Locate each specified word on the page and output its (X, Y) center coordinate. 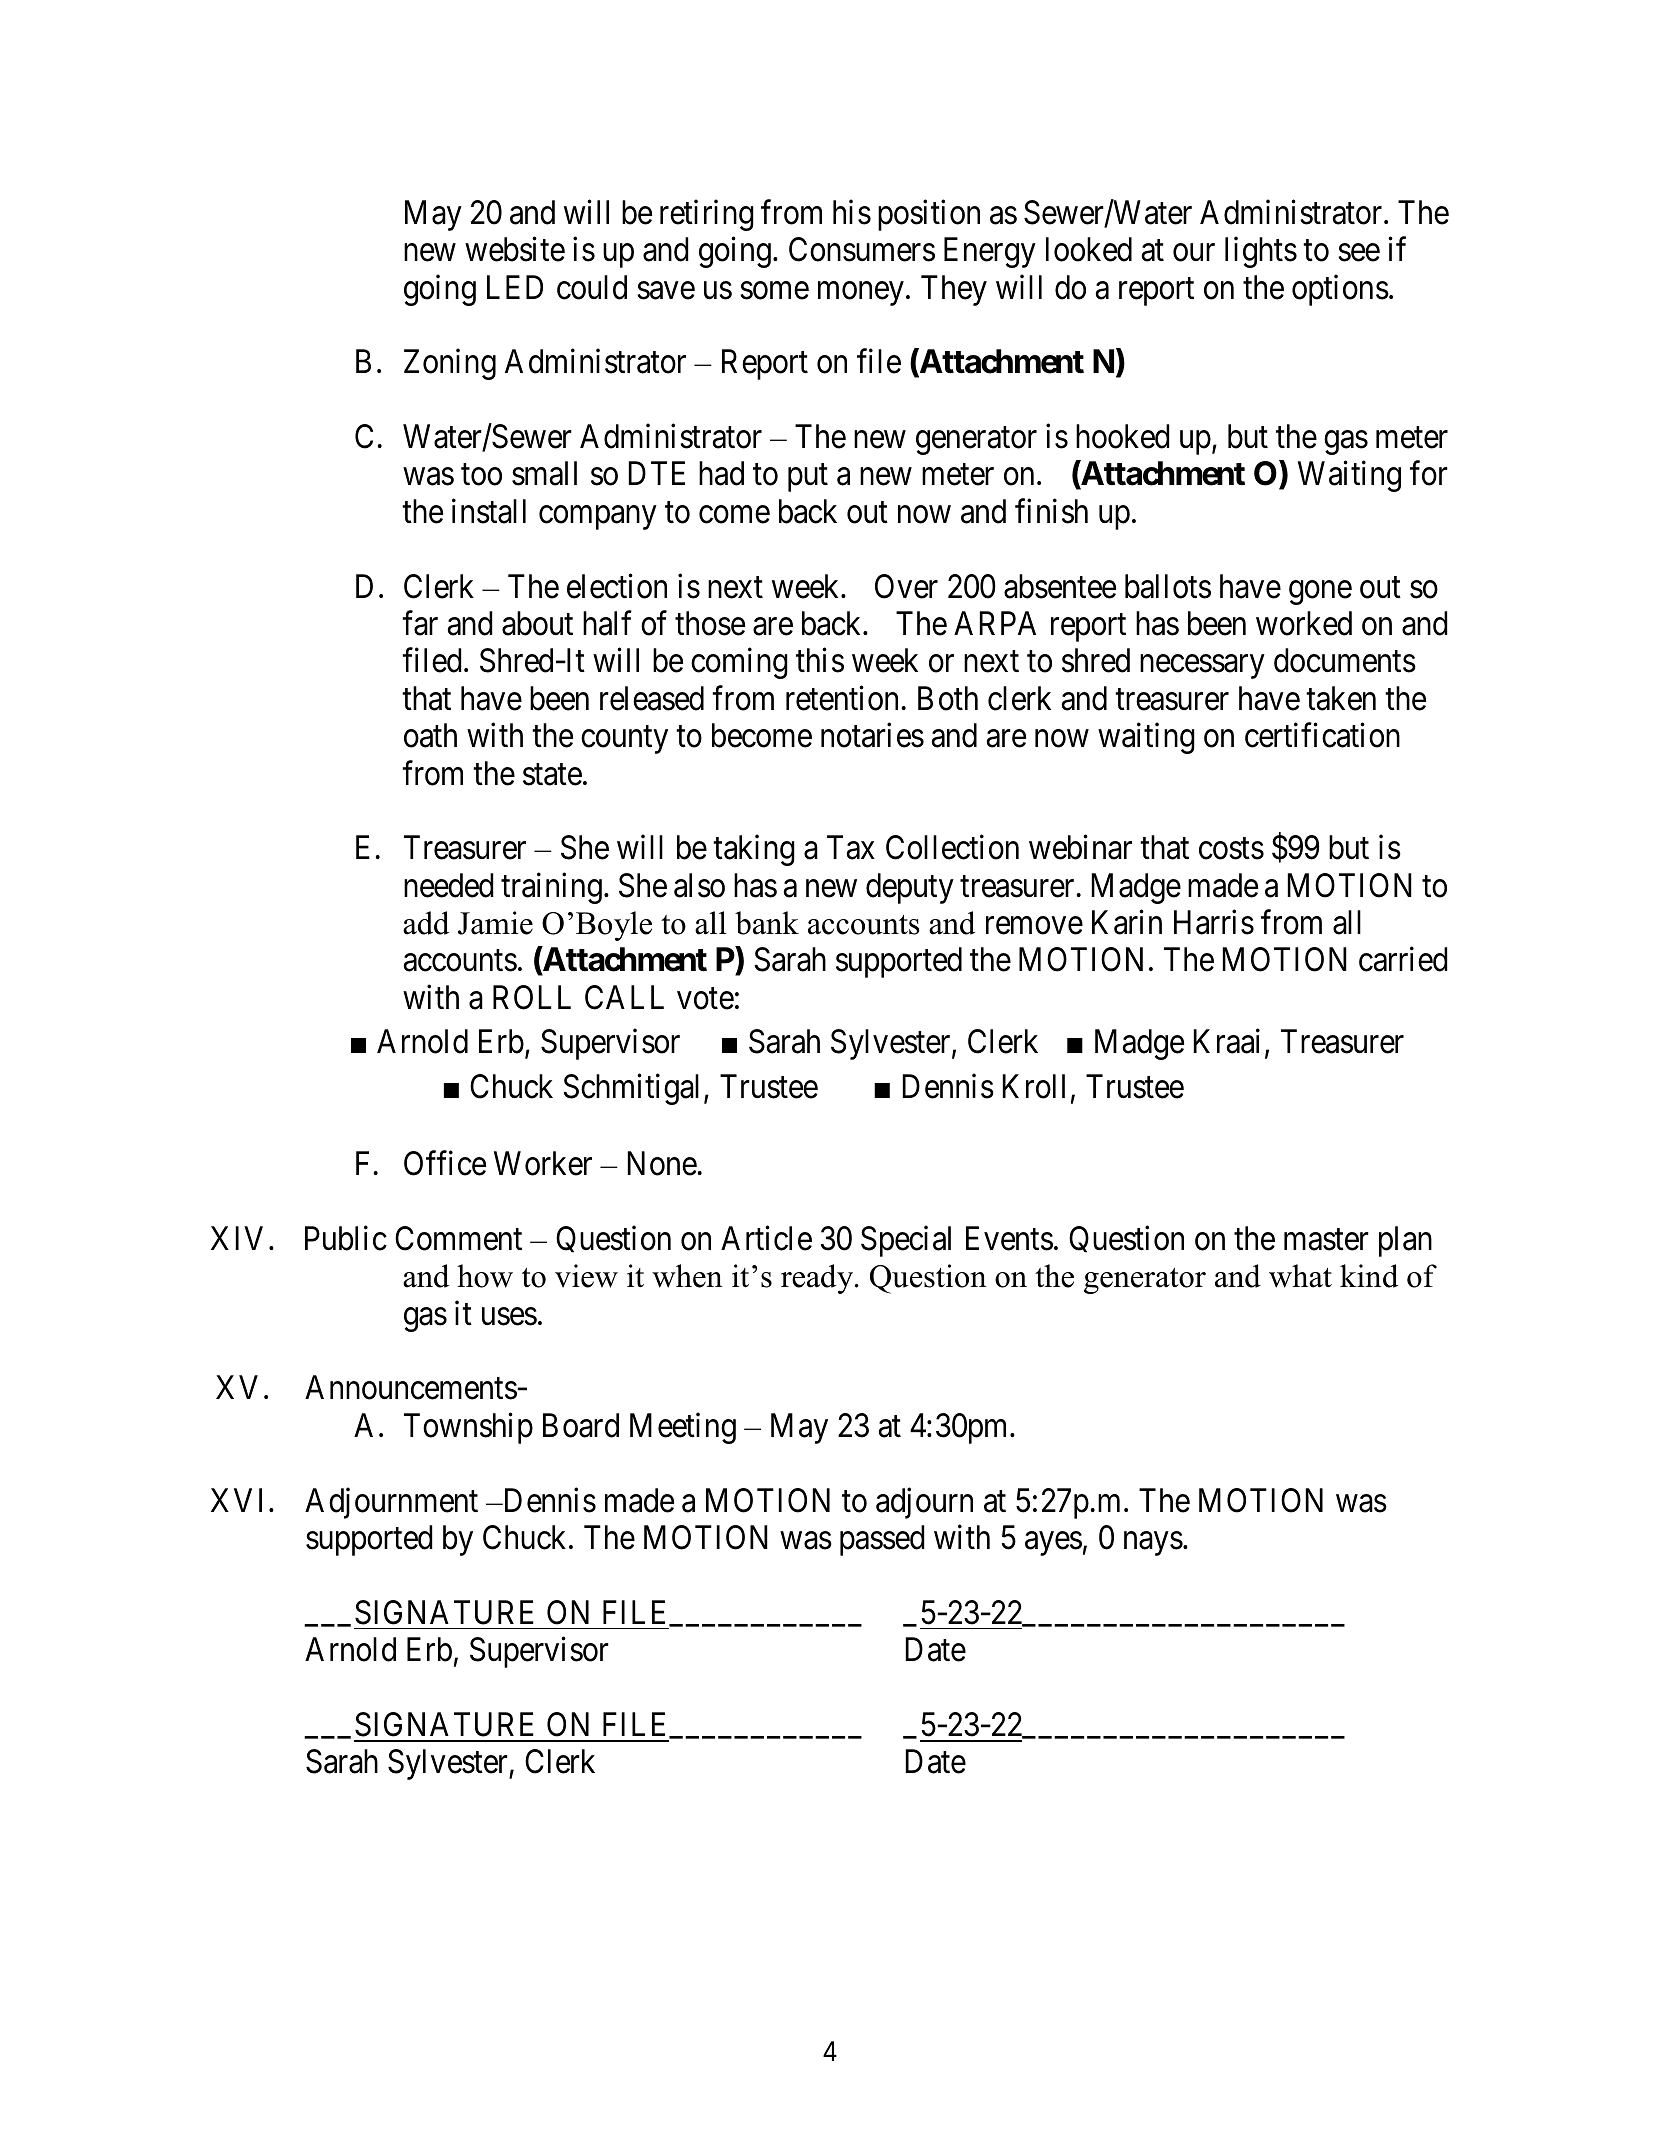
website (515, 249)
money (861, 294)
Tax (851, 848)
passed (882, 1540)
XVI (240, 1500)
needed (449, 885)
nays (1153, 1544)
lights (1261, 252)
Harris (1214, 922)
